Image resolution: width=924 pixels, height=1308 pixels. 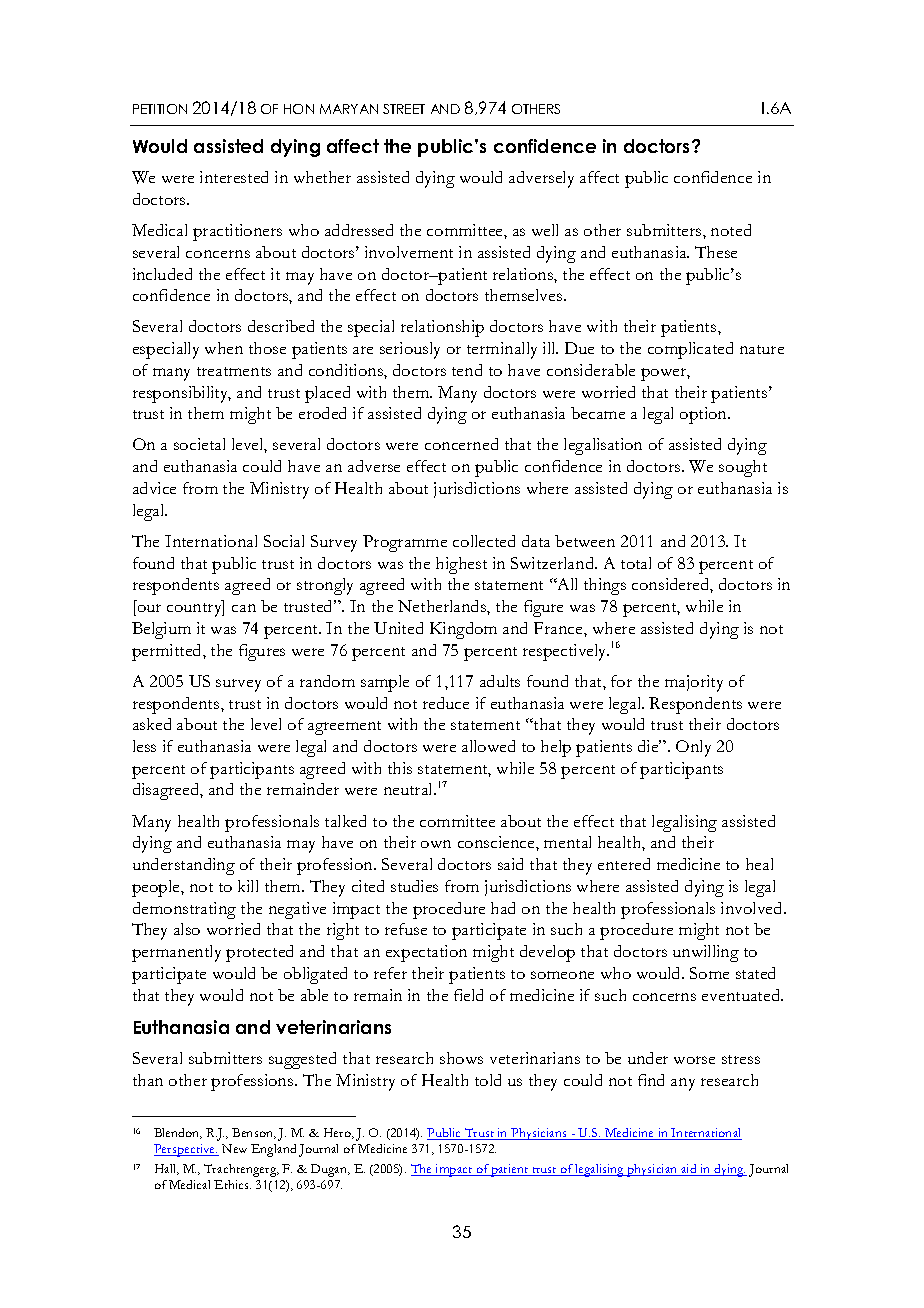 What do you see at coordinates (398, 628) in the screenshot?
I see `United` at bounding box center [398, 628].
